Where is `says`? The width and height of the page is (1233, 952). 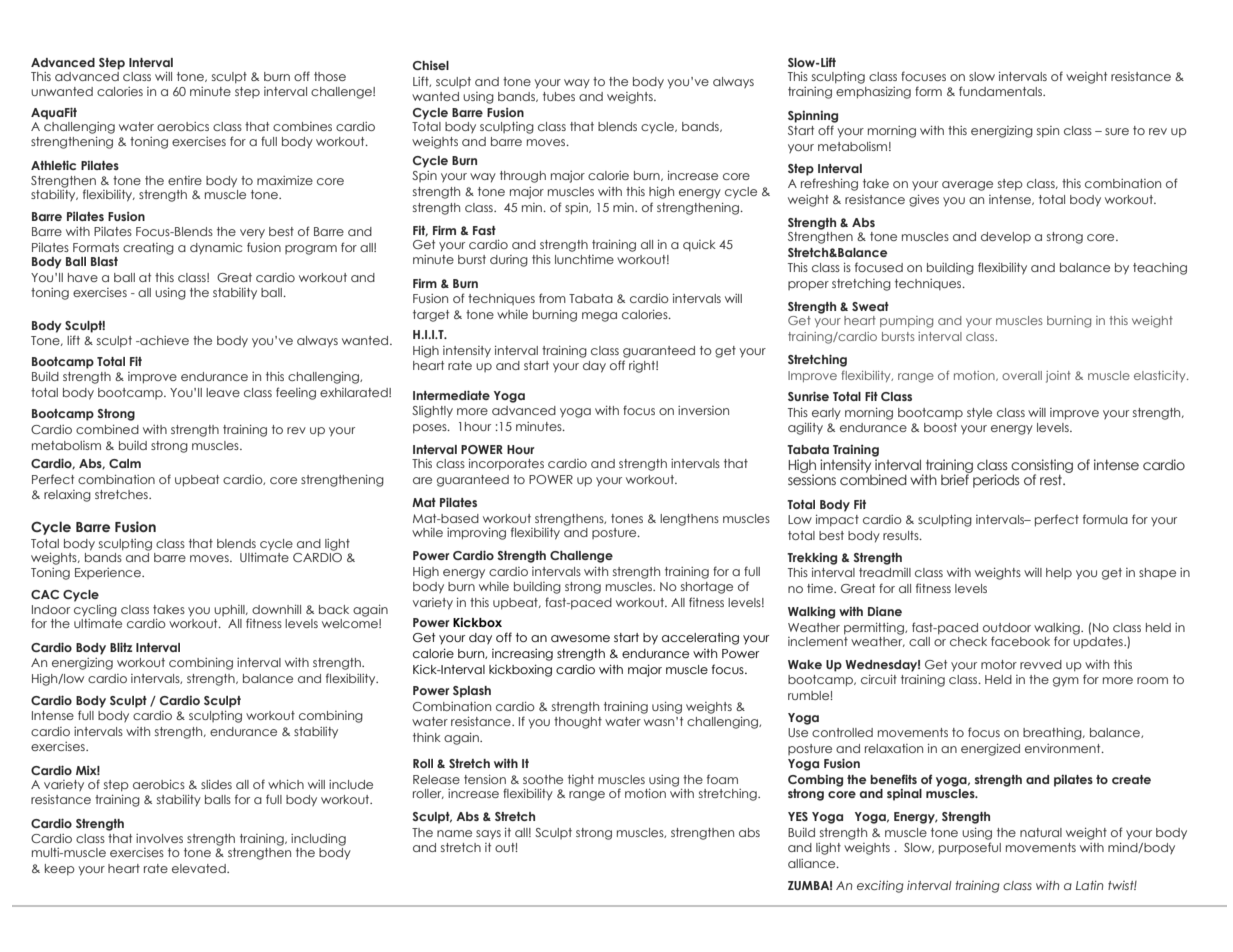 says is located at coordinates (488, 834).
